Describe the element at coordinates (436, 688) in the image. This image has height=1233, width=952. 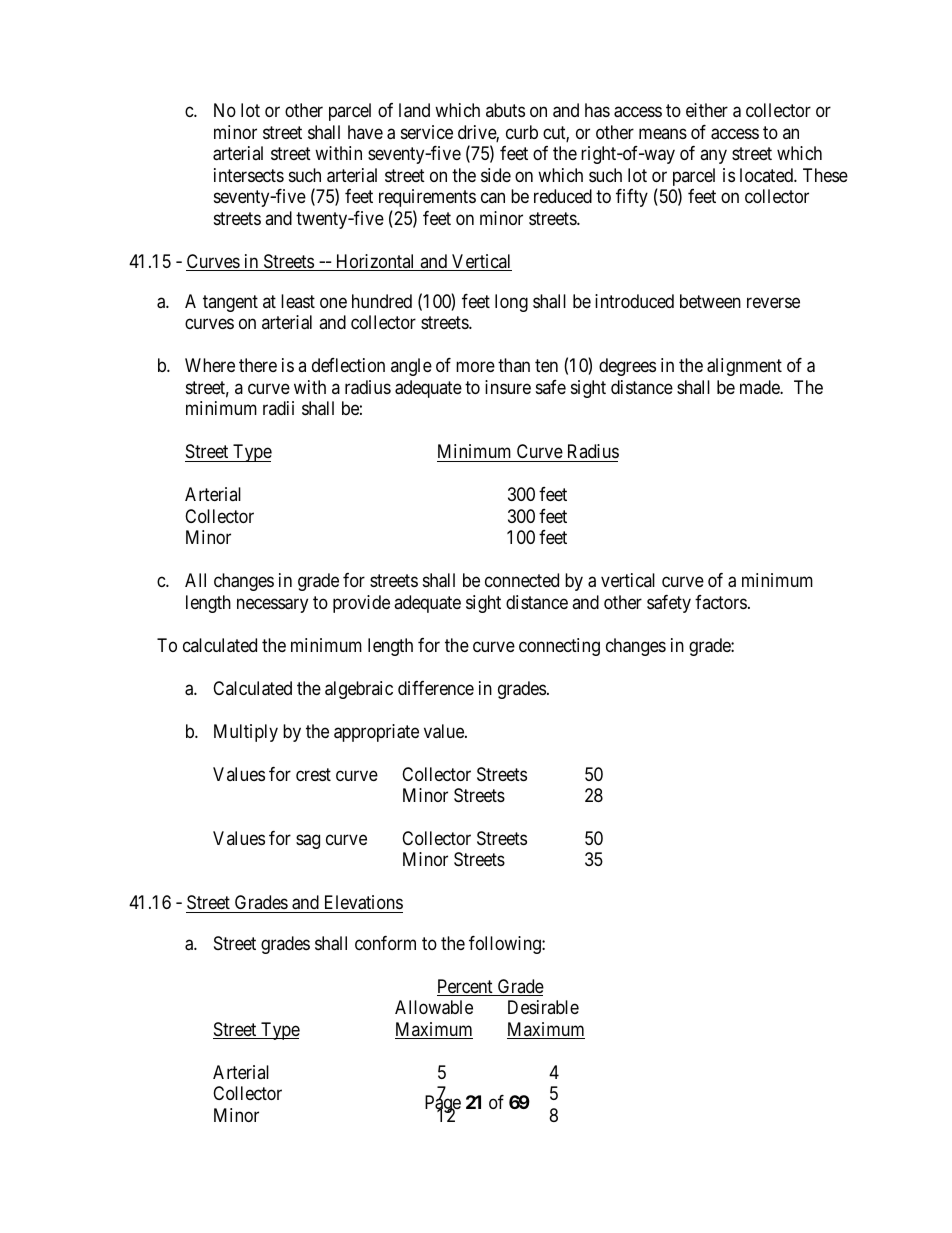
I see `difference` at that location.
